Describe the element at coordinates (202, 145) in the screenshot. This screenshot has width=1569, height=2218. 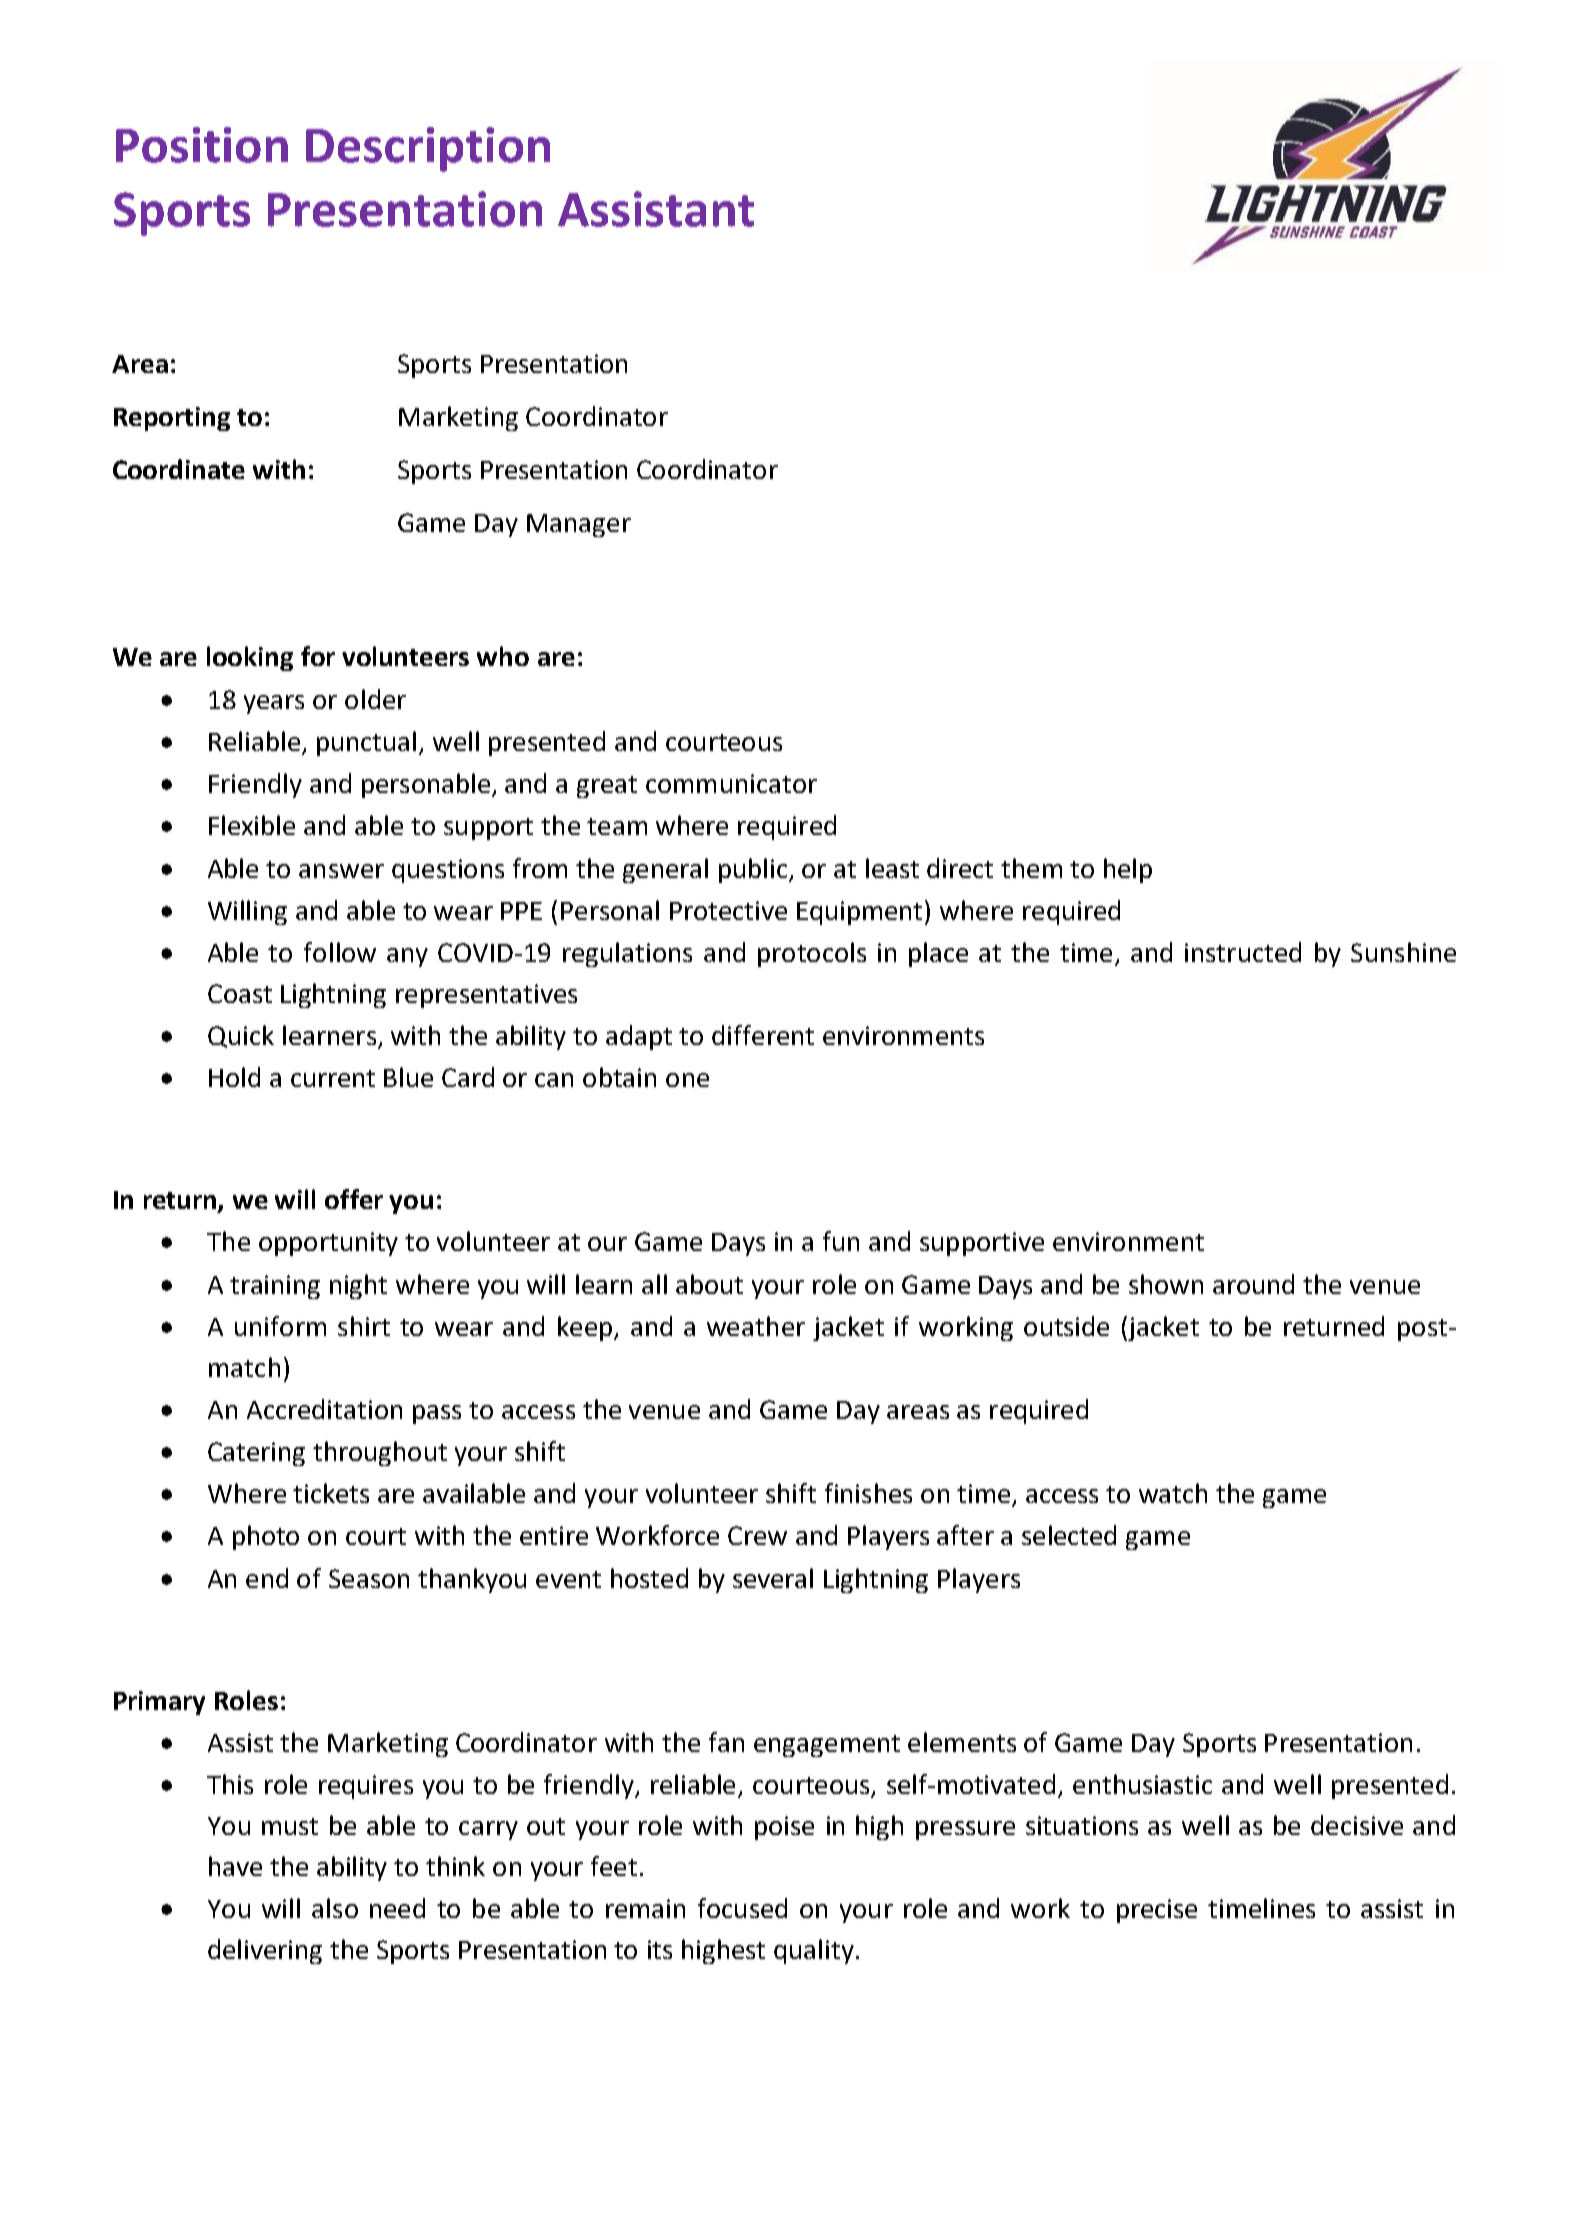
I see `Position` at that location.
